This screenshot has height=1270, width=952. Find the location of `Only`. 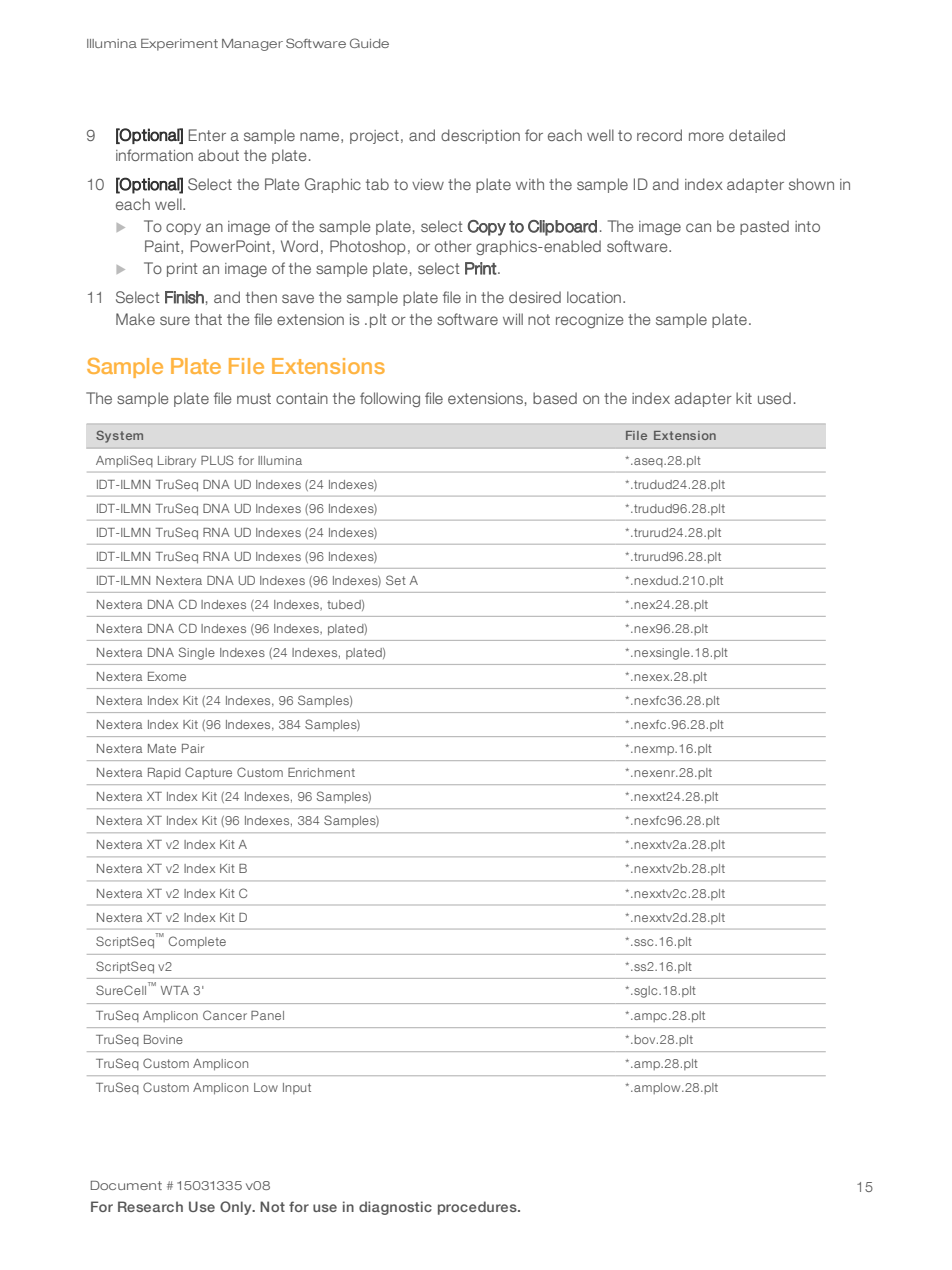

Only is located at coordinates (237, 1208).
